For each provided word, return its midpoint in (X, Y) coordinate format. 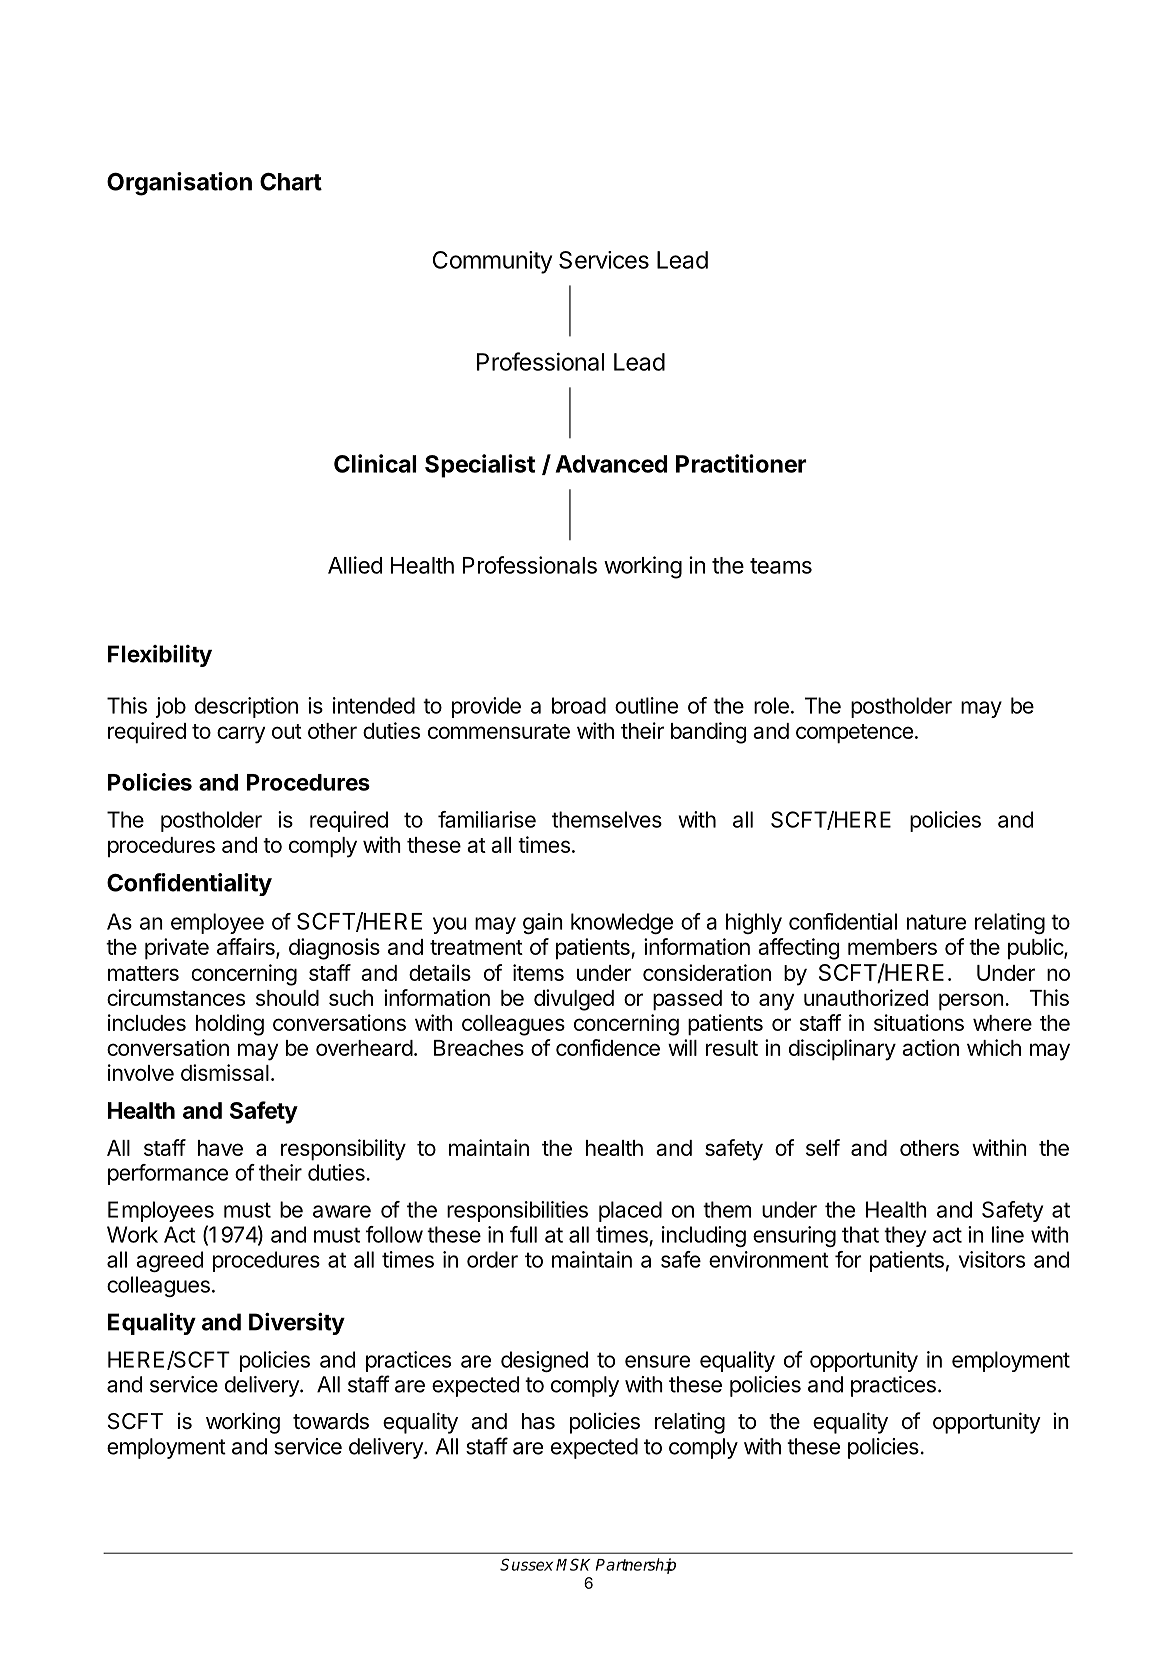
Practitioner (741, 463)
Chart (291, 182)
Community (492, 262)
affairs (247, 947)
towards (331, 1421)
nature (936, 922)
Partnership (636, 1566)
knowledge (622, 923)
